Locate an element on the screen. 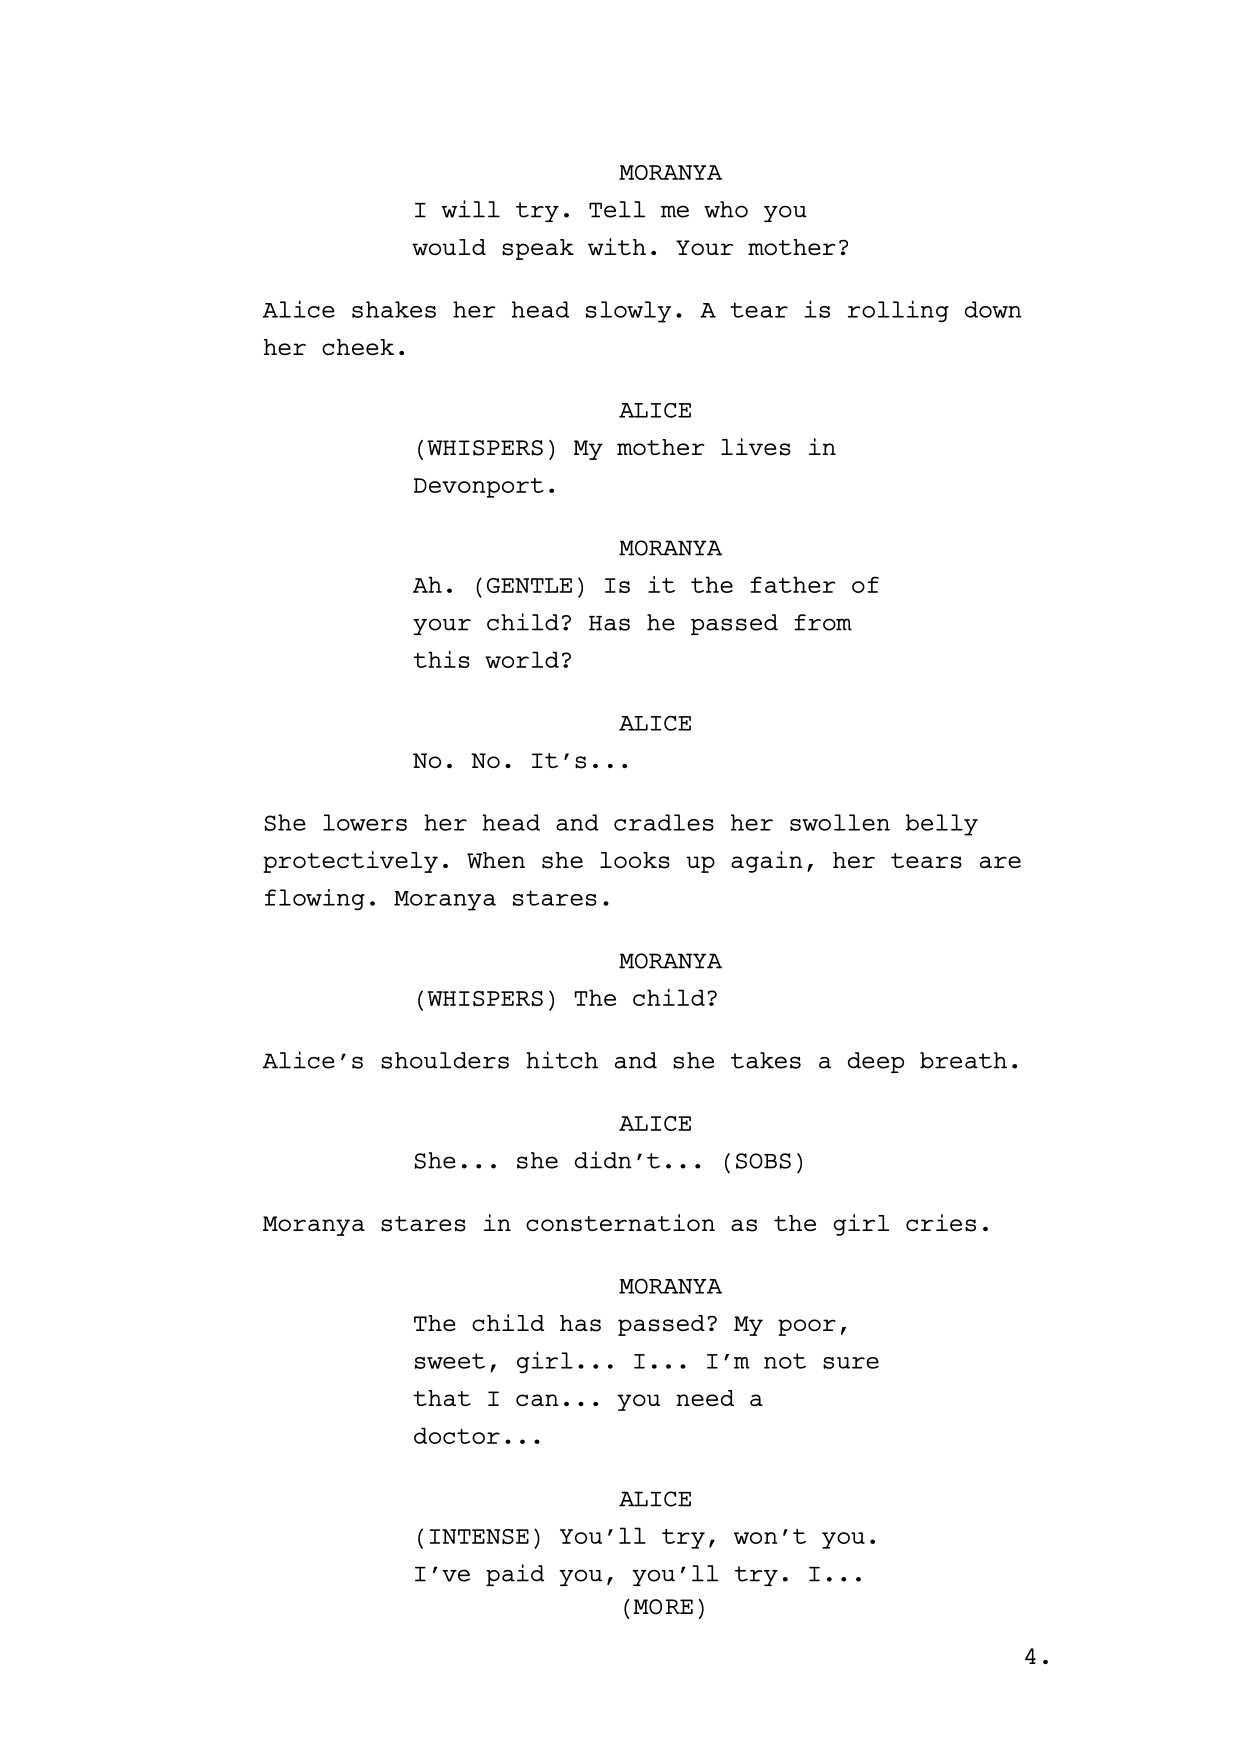  protectively is located at coordinates (350, 862).
